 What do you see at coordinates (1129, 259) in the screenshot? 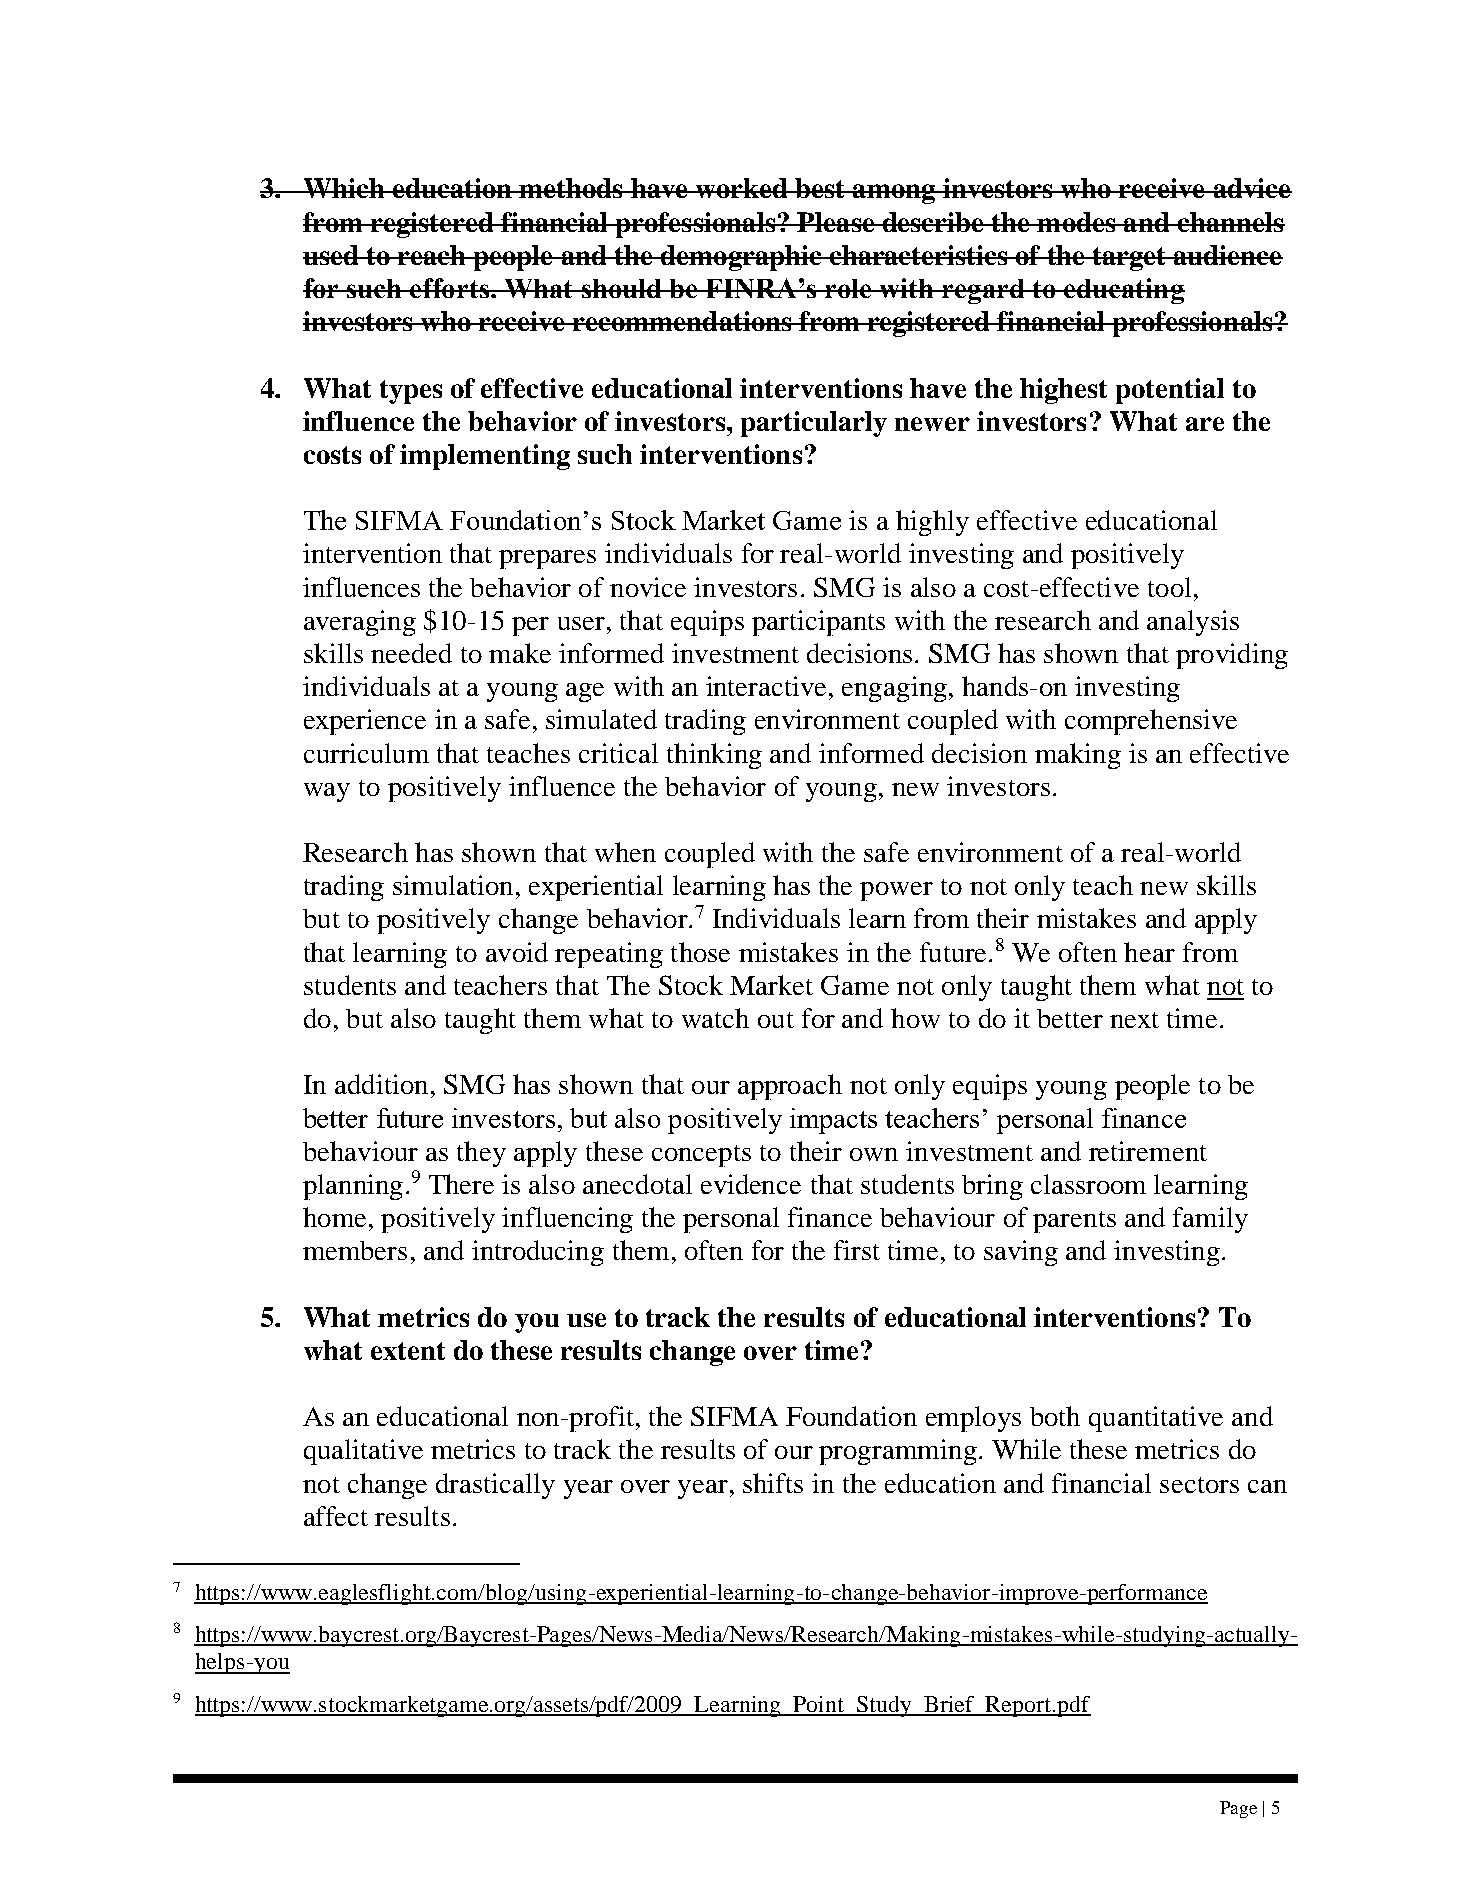
I see `target` at bounding box center [1129, 259].
